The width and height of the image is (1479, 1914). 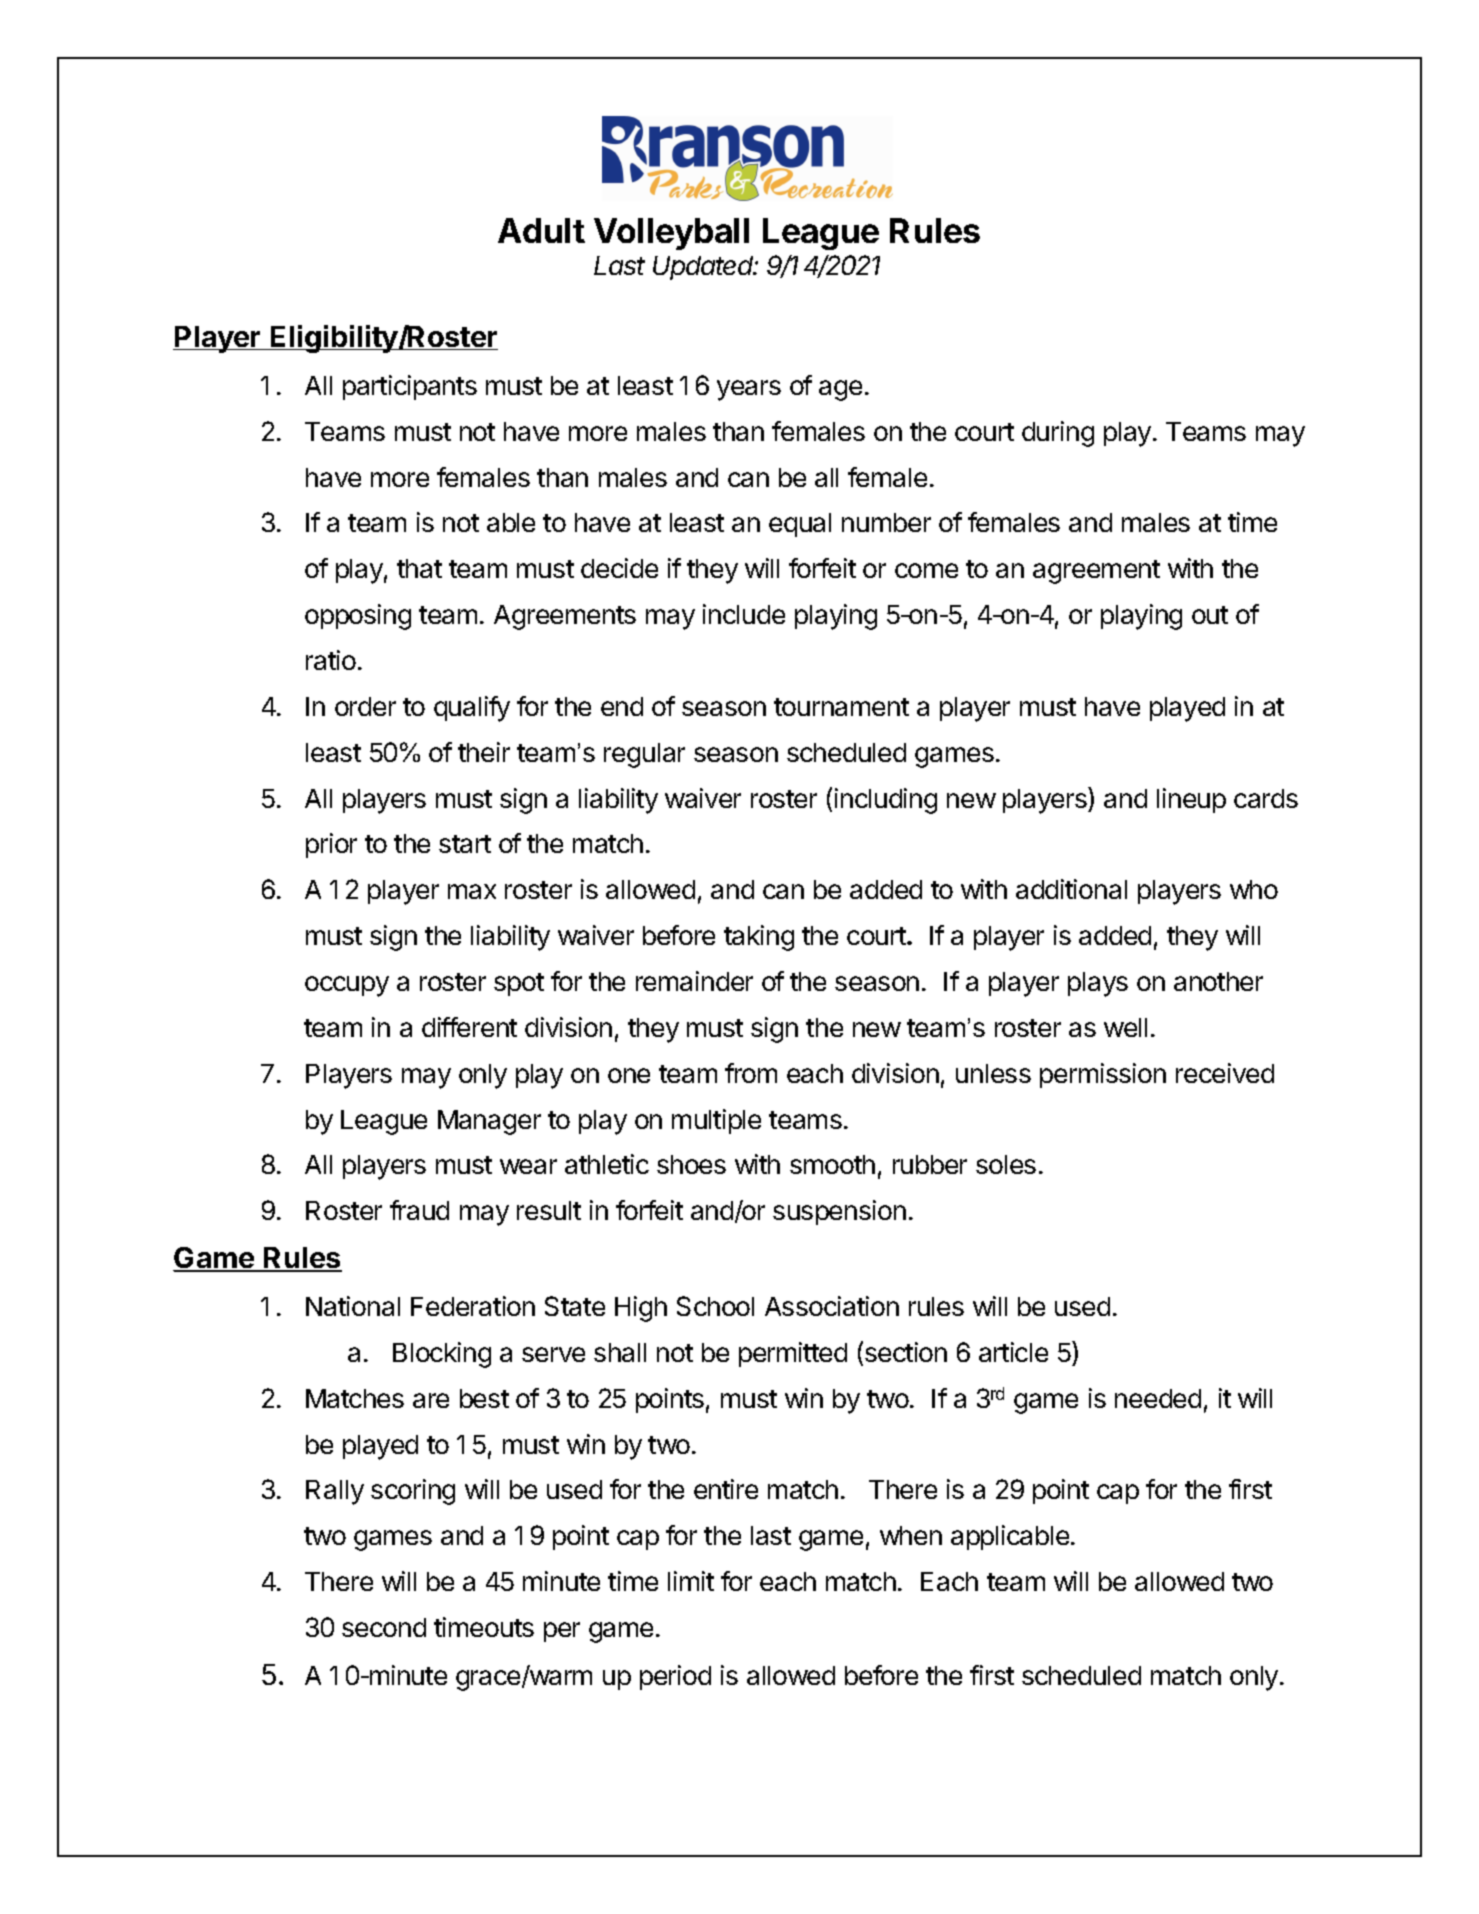 What do you see at coordinates (541, 230) in the image?
I see `Adult` at bounding box center [541, 230].
